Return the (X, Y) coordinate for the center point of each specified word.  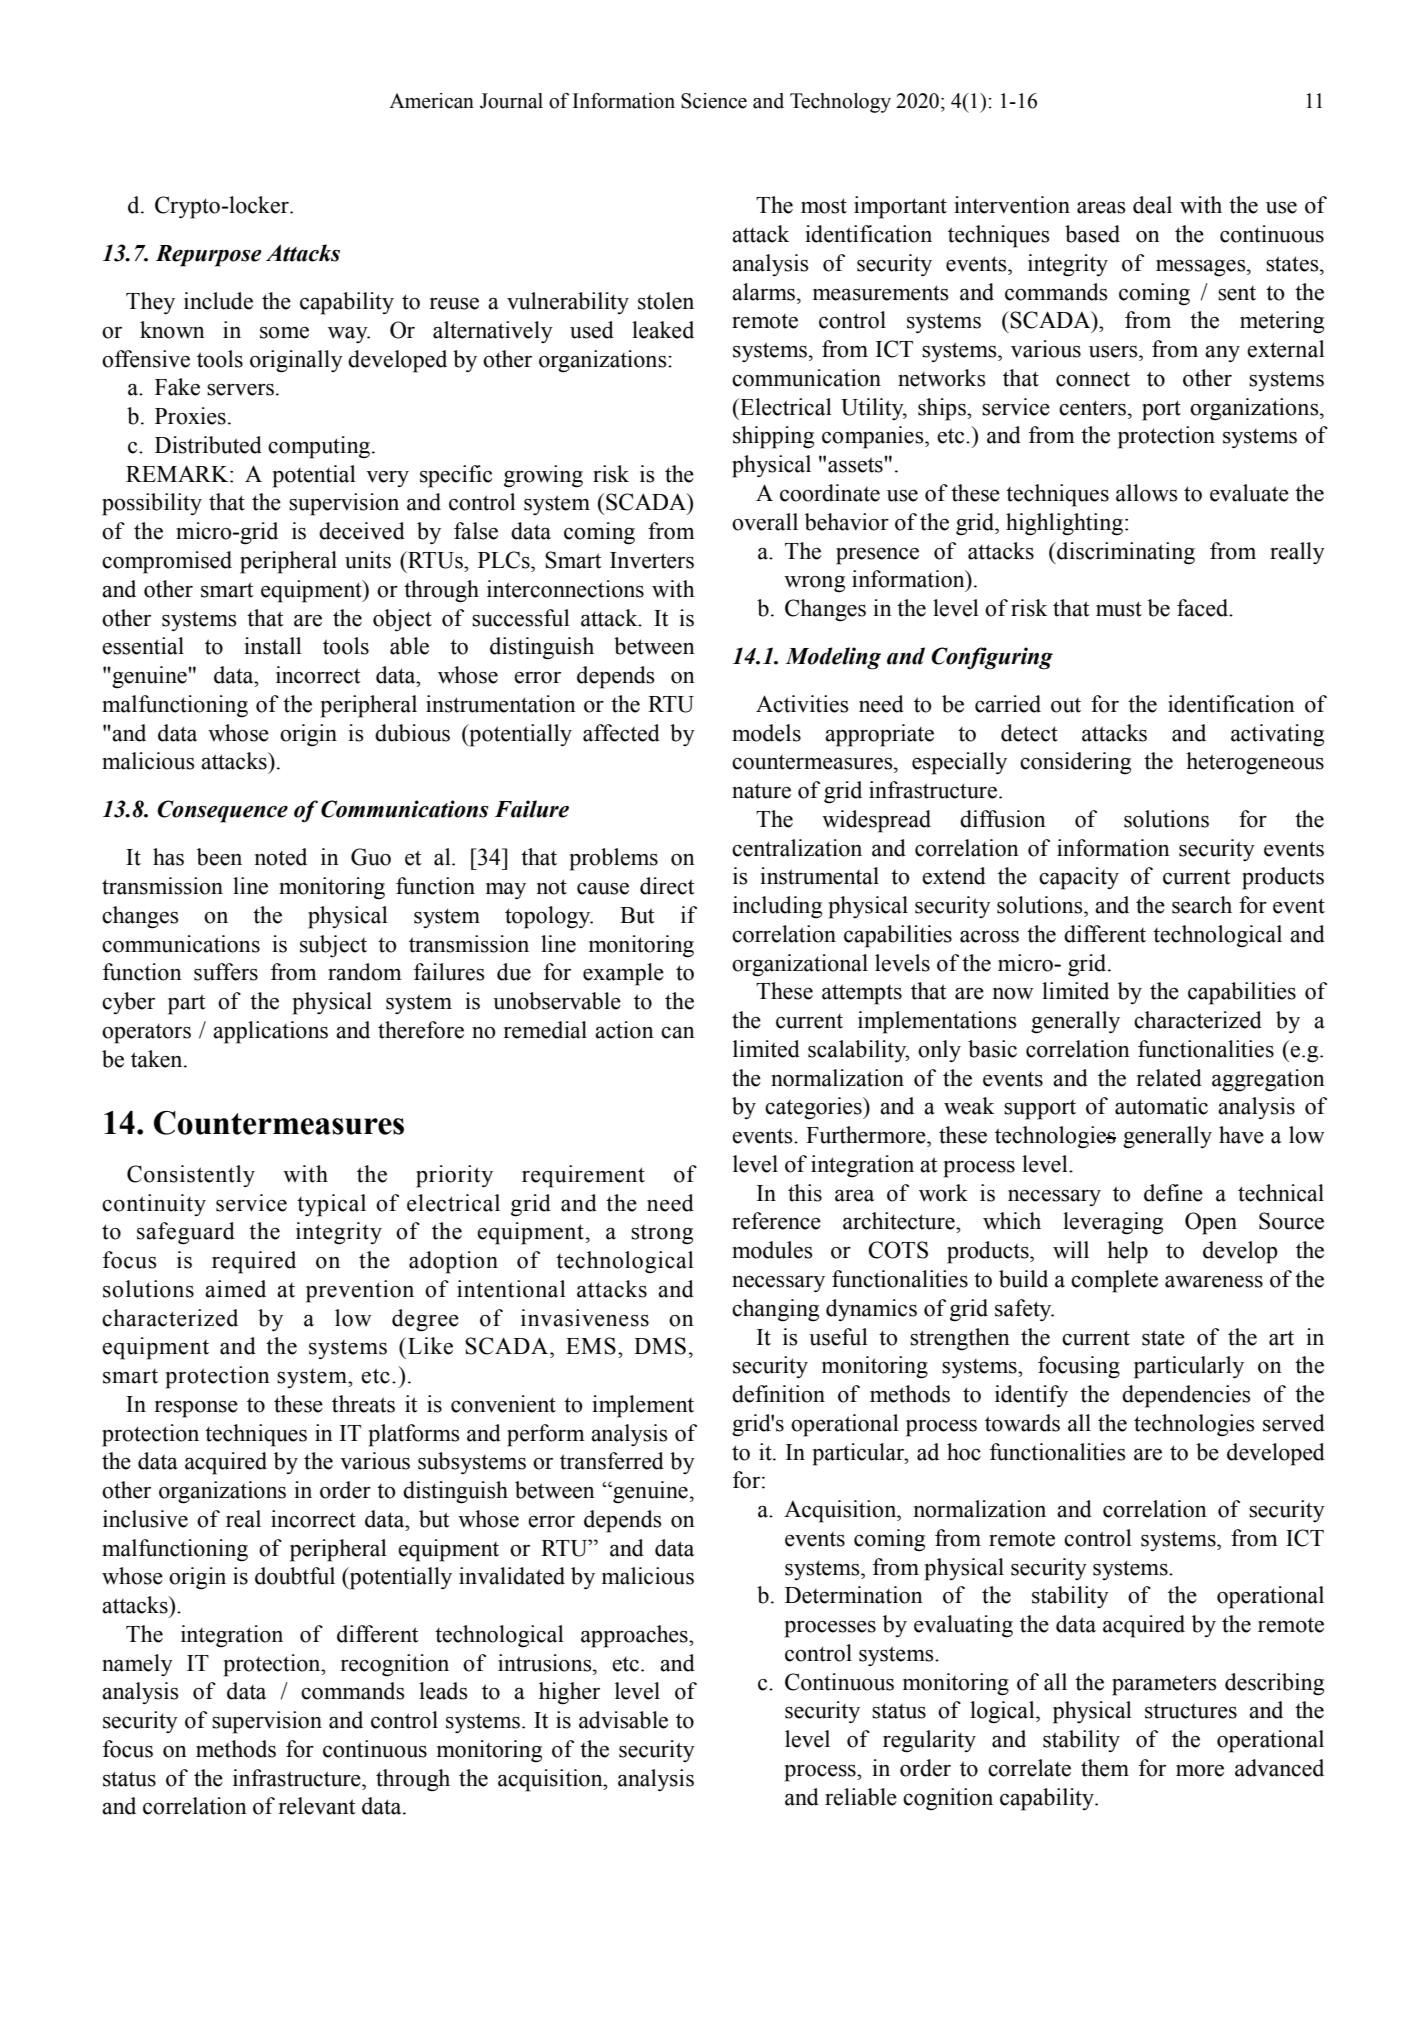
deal (1152, 205)
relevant (317, 1806)
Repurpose (209, 256)
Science (714, 101)
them (1105, 1768)
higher (569, 1693)
